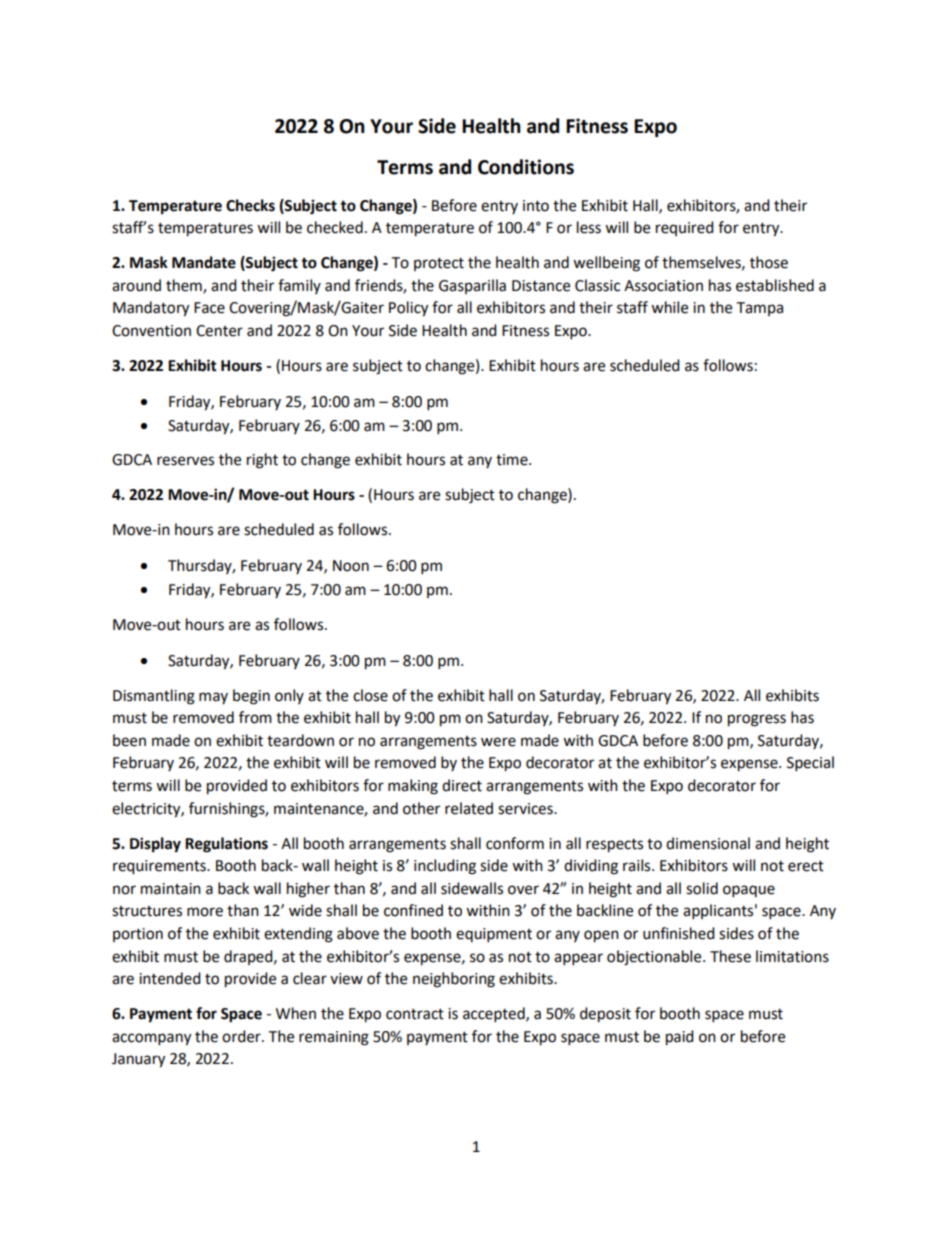 This screenshot has width=952, height=1233. Describe the element at coordinates (250, 205) in the screenshot. I see `Checks` at that location.
